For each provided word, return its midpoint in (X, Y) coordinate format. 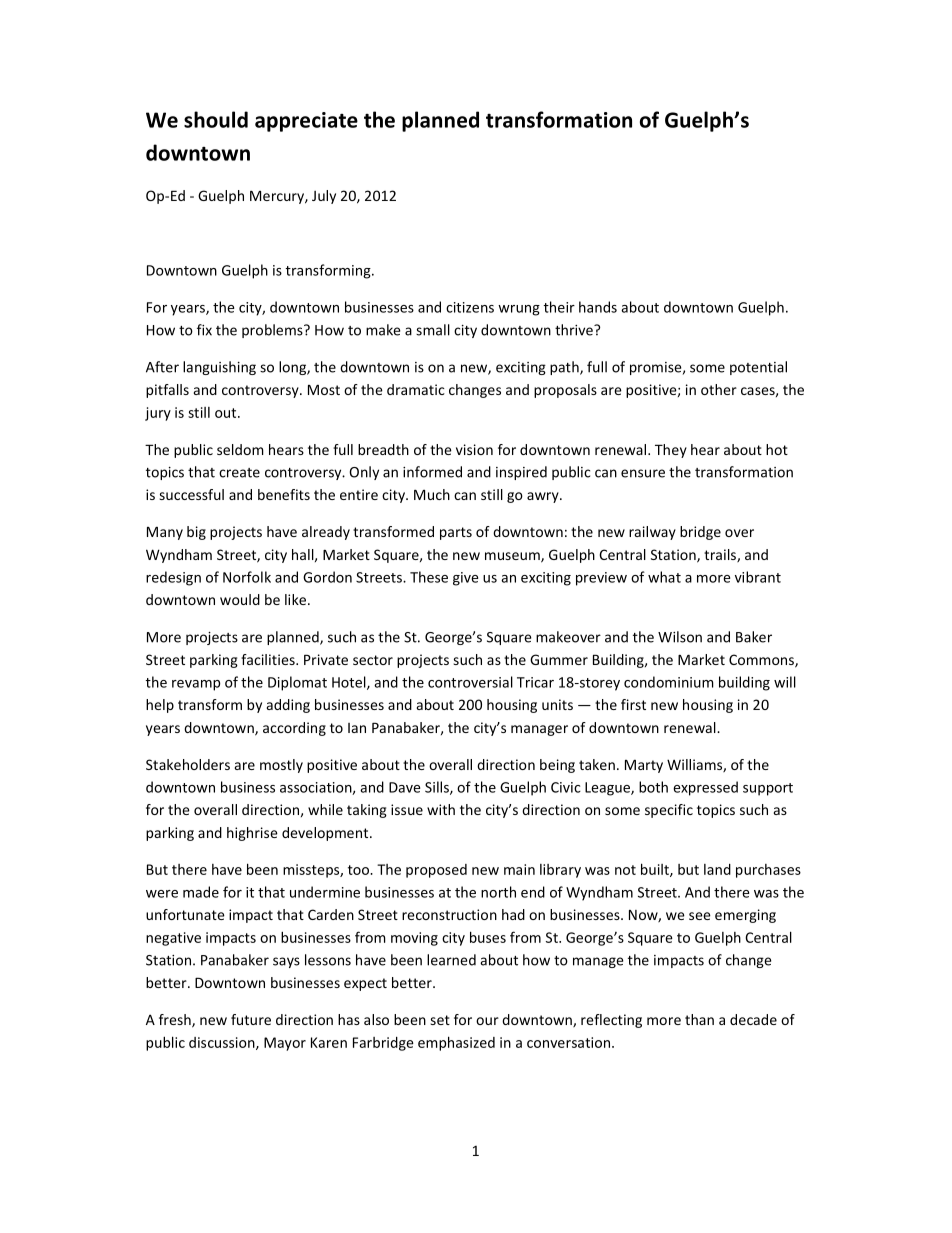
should (216, 119)
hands (598, 307)
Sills (438, 788)
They (671, 451)
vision (474, 449)
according (294, 729)
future (251, 1019)
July (324, 197)
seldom (240, 449)
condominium (669, 682)
